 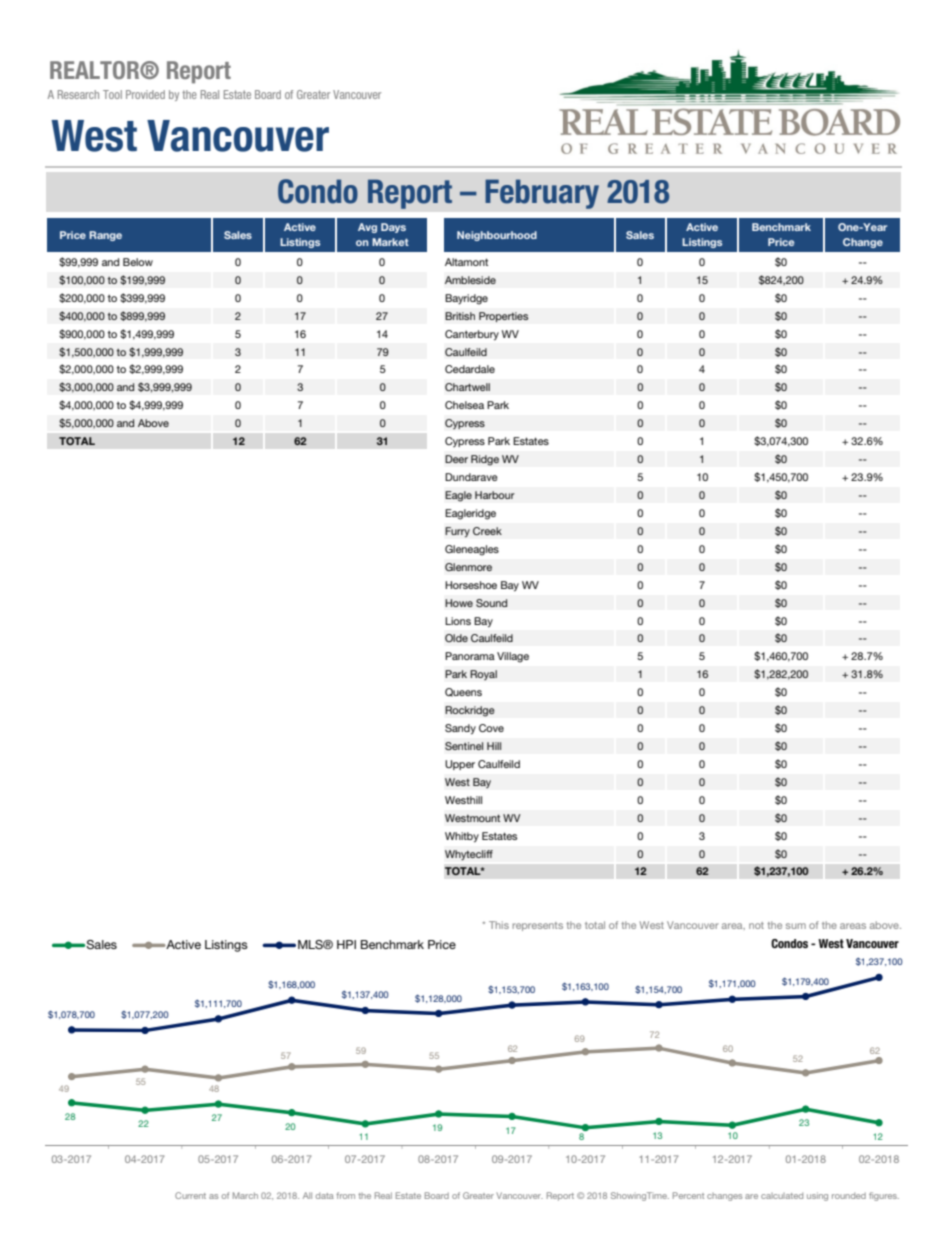 What do you see at coordinates (542, 194) in the page?
I see `February` at bounding box center [542, 194].
